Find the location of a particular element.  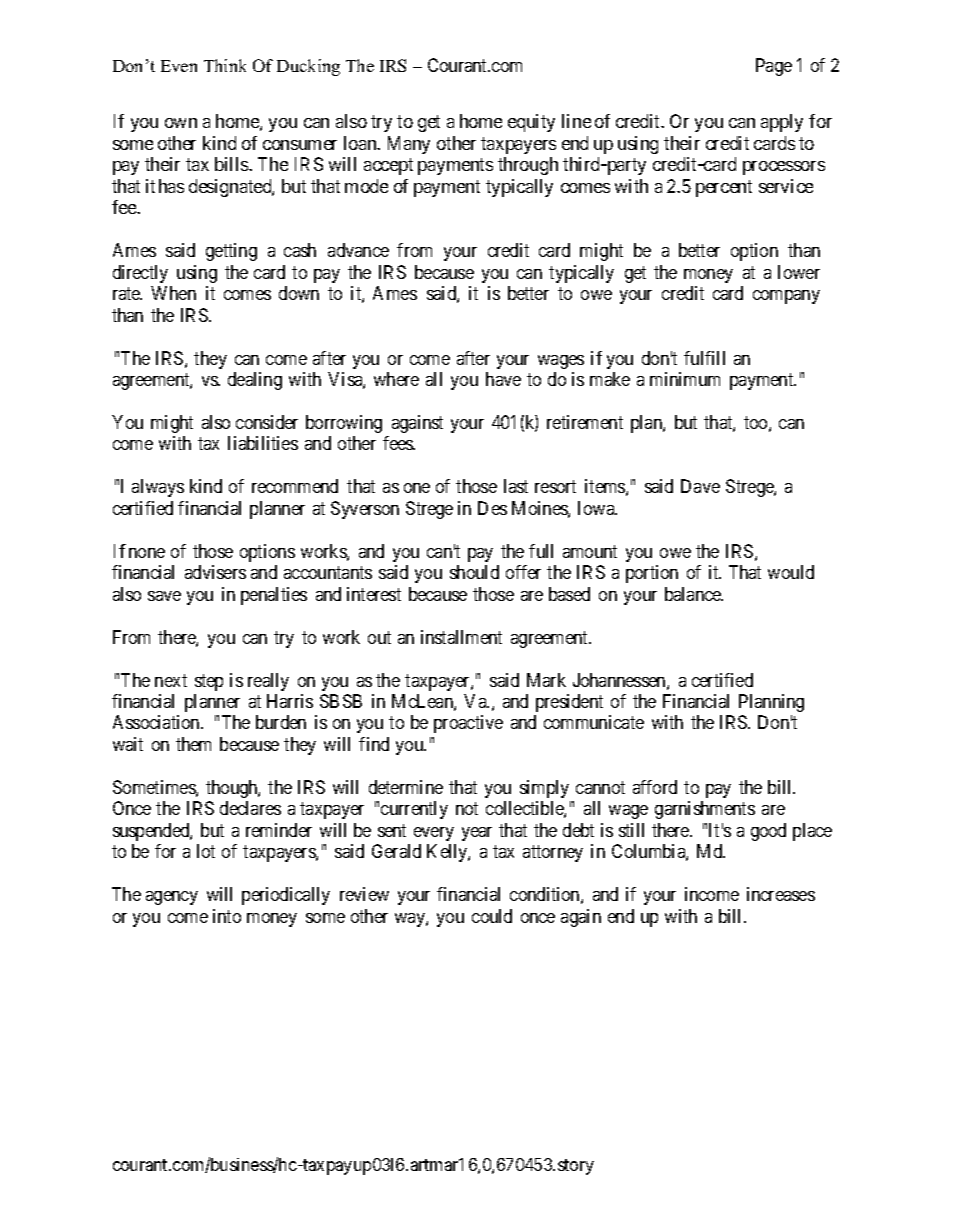

agency is located at coordinates (172, 898).
